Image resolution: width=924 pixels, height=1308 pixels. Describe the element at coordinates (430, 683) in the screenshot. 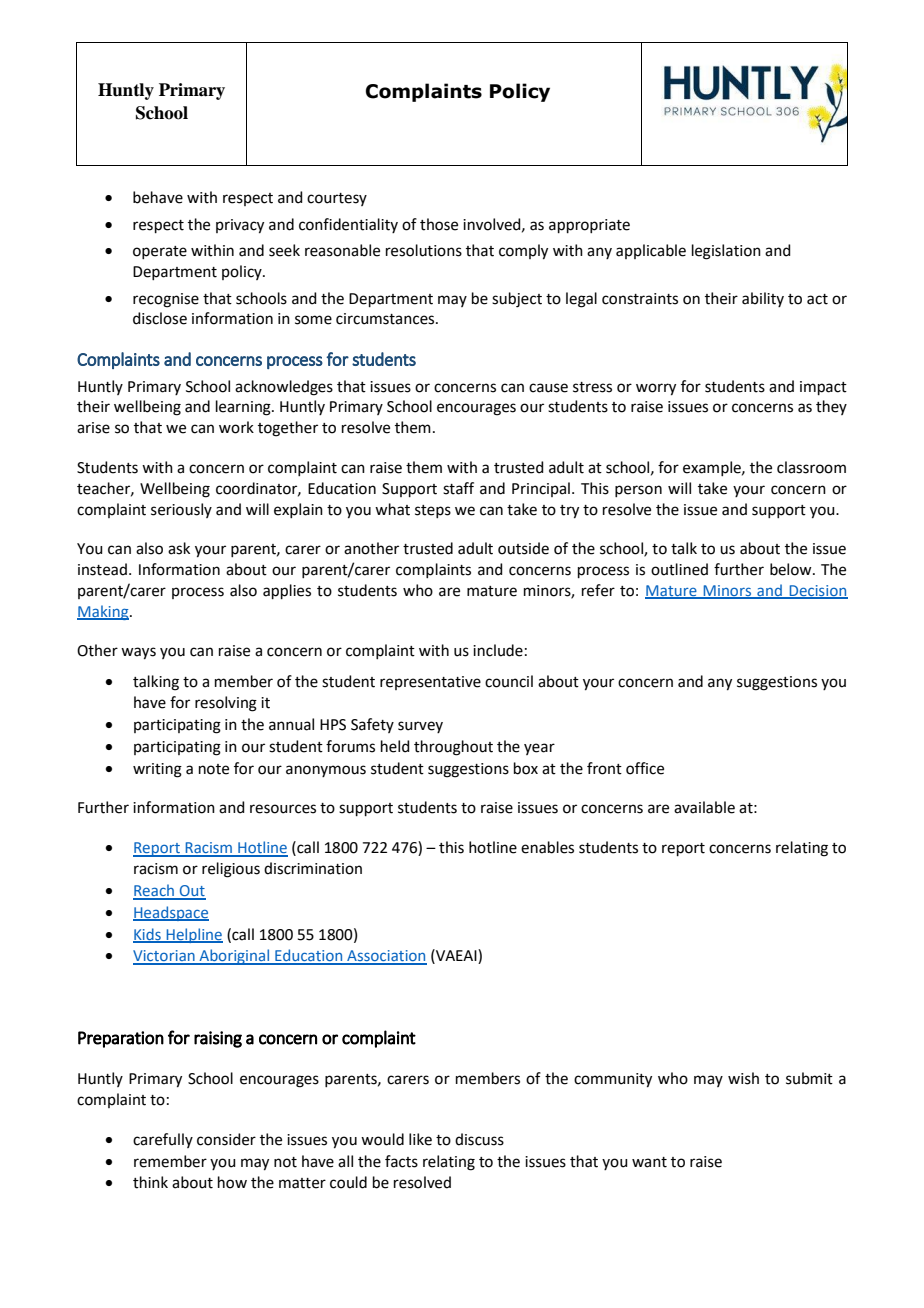

I see `representative` at that location.
